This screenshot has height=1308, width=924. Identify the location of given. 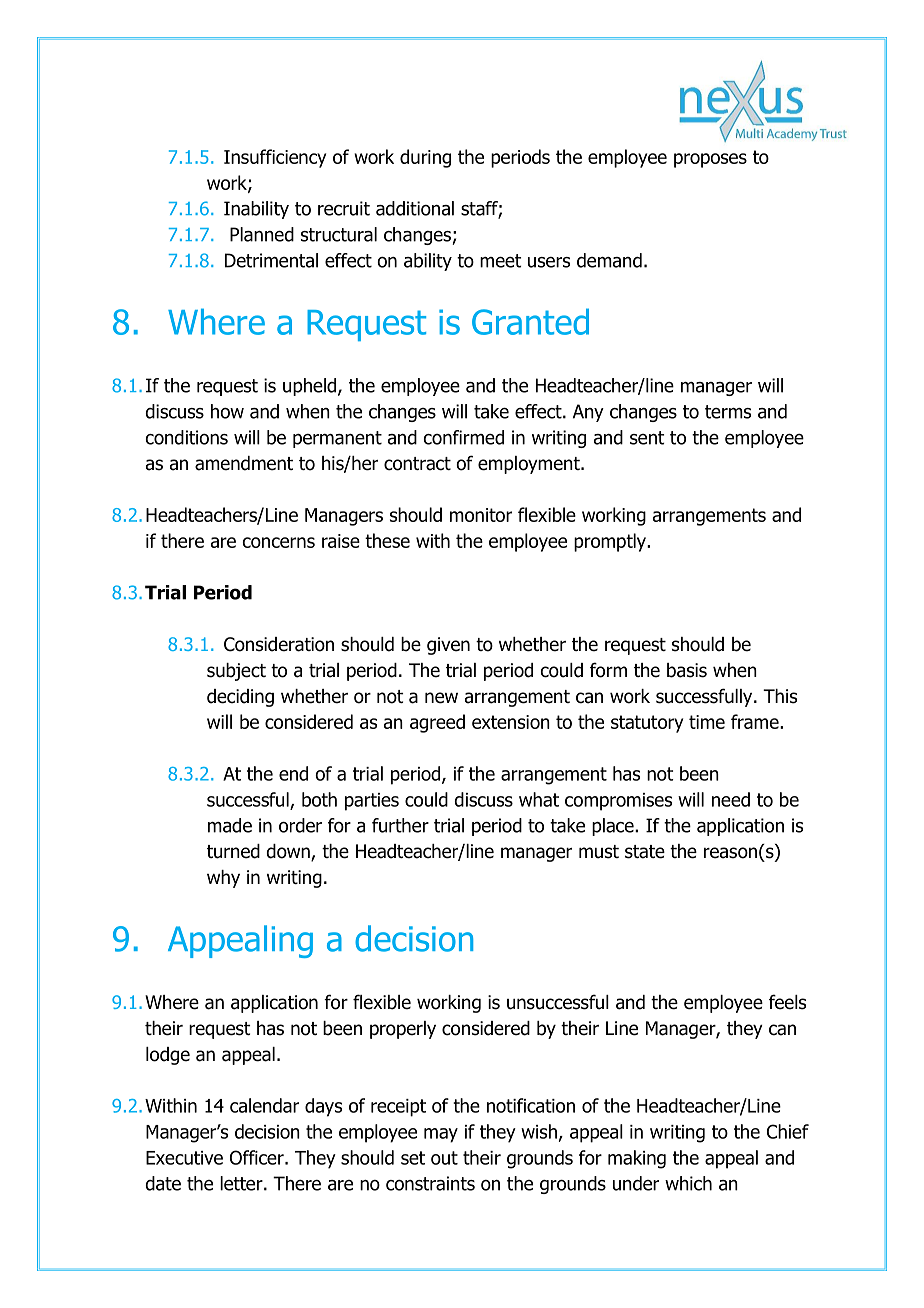
(448, 646).
